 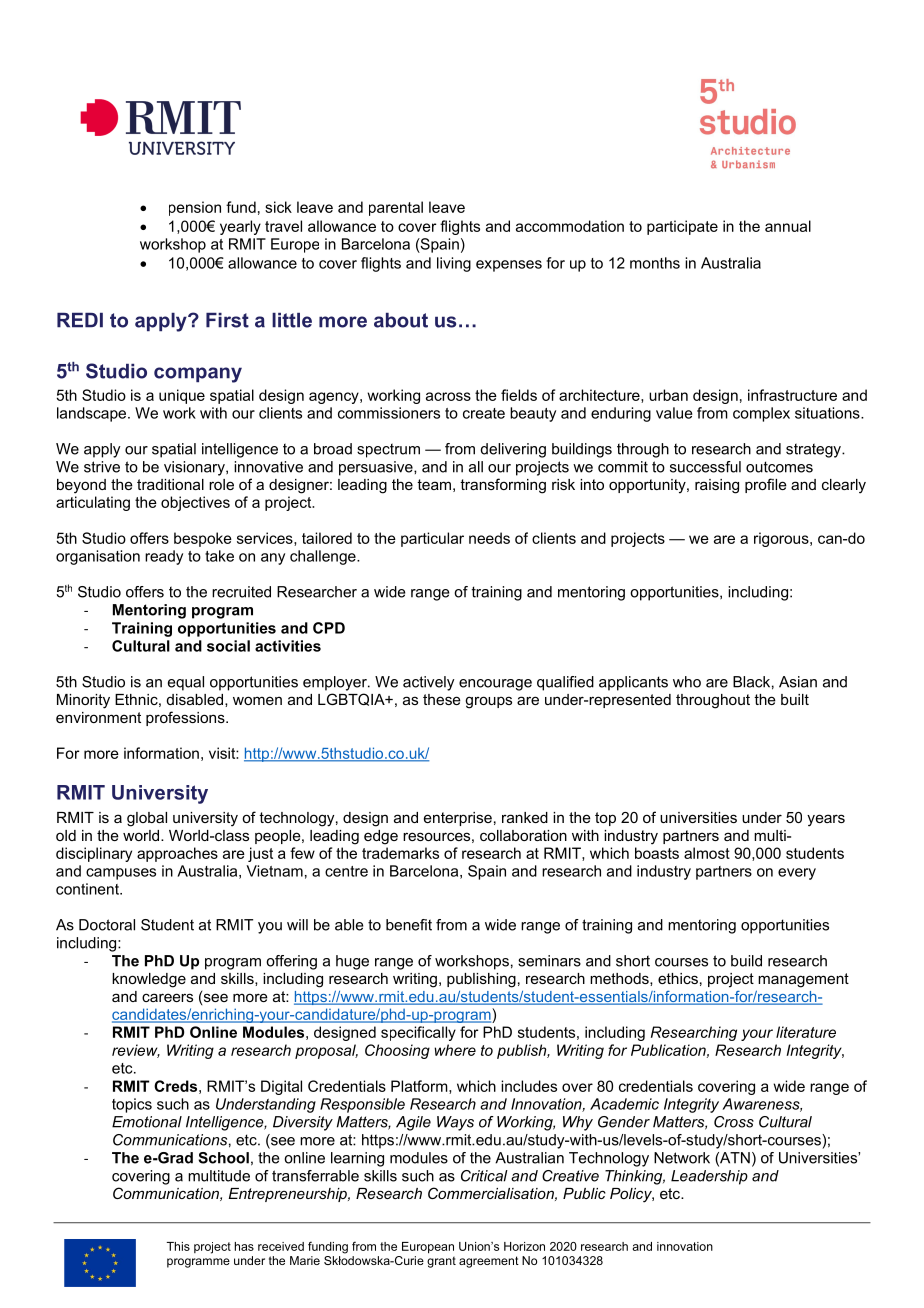 I want to click on every, so click(x=797, y=874).
